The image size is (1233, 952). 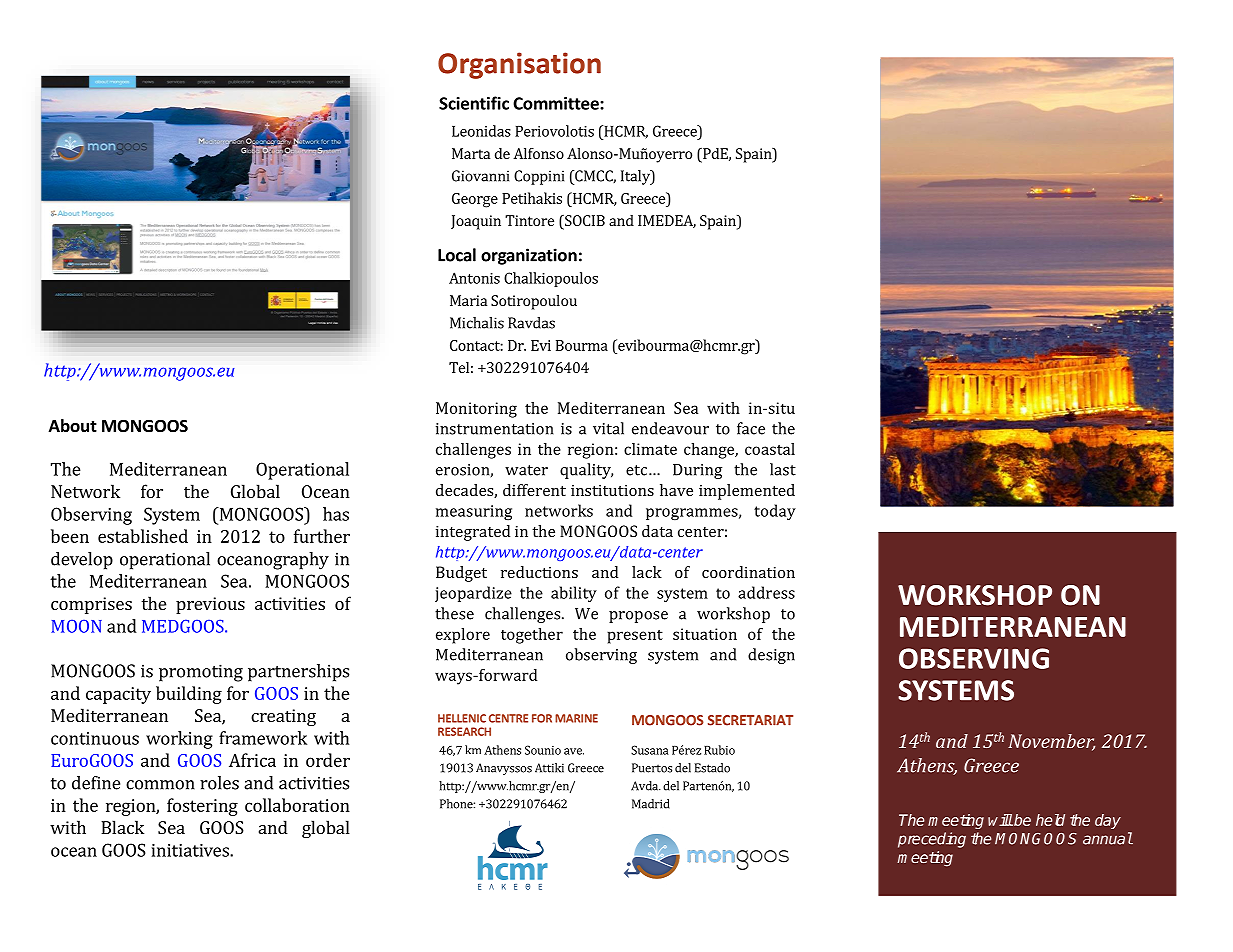 What do you see at coordinates (201, 673) in the page?
I see `promoting` at bounding box center [201, 673].
